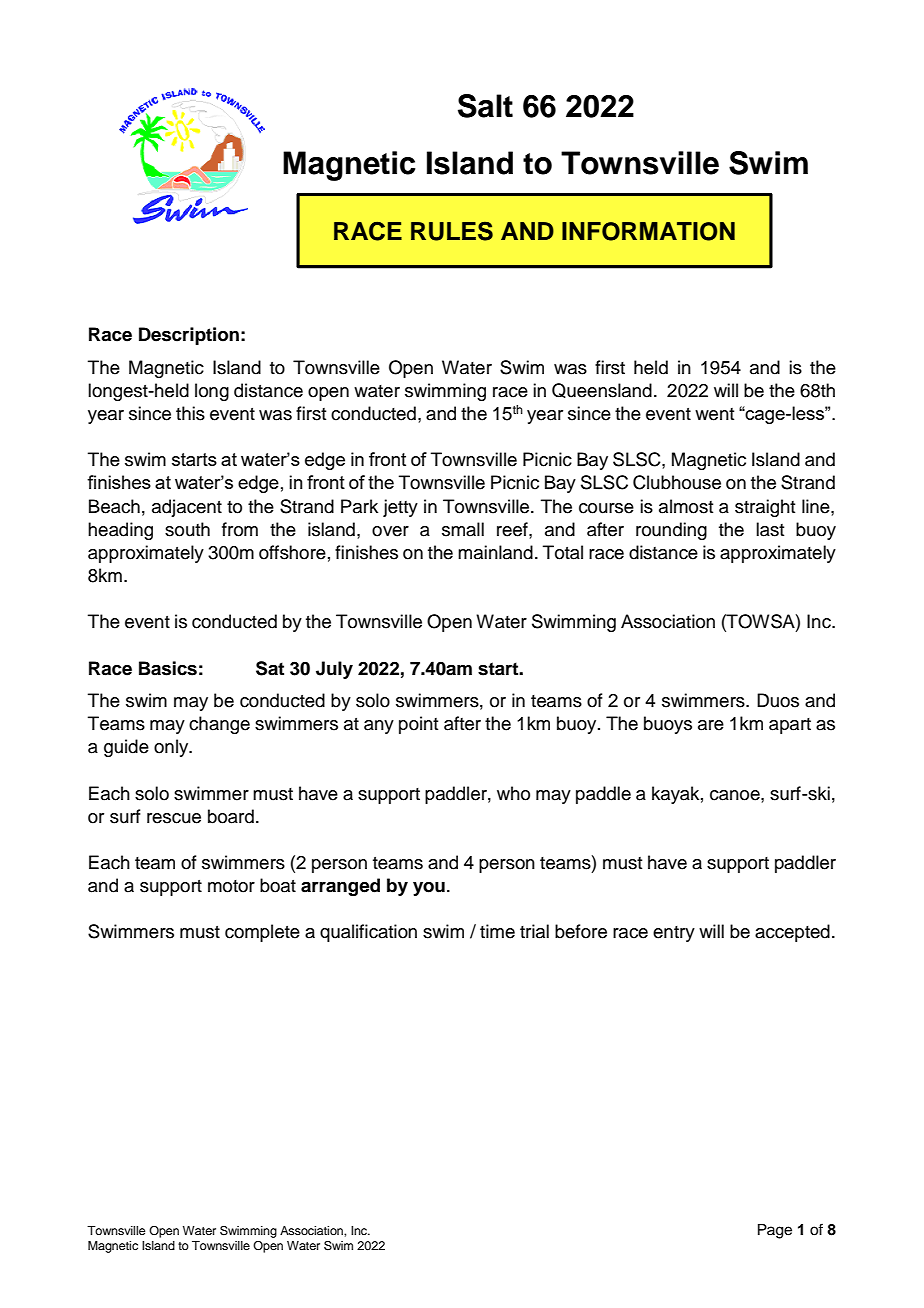 Image resolution: width=924 pixels, height=1308 pixels. I want to click on straight, so click(765, 508).
